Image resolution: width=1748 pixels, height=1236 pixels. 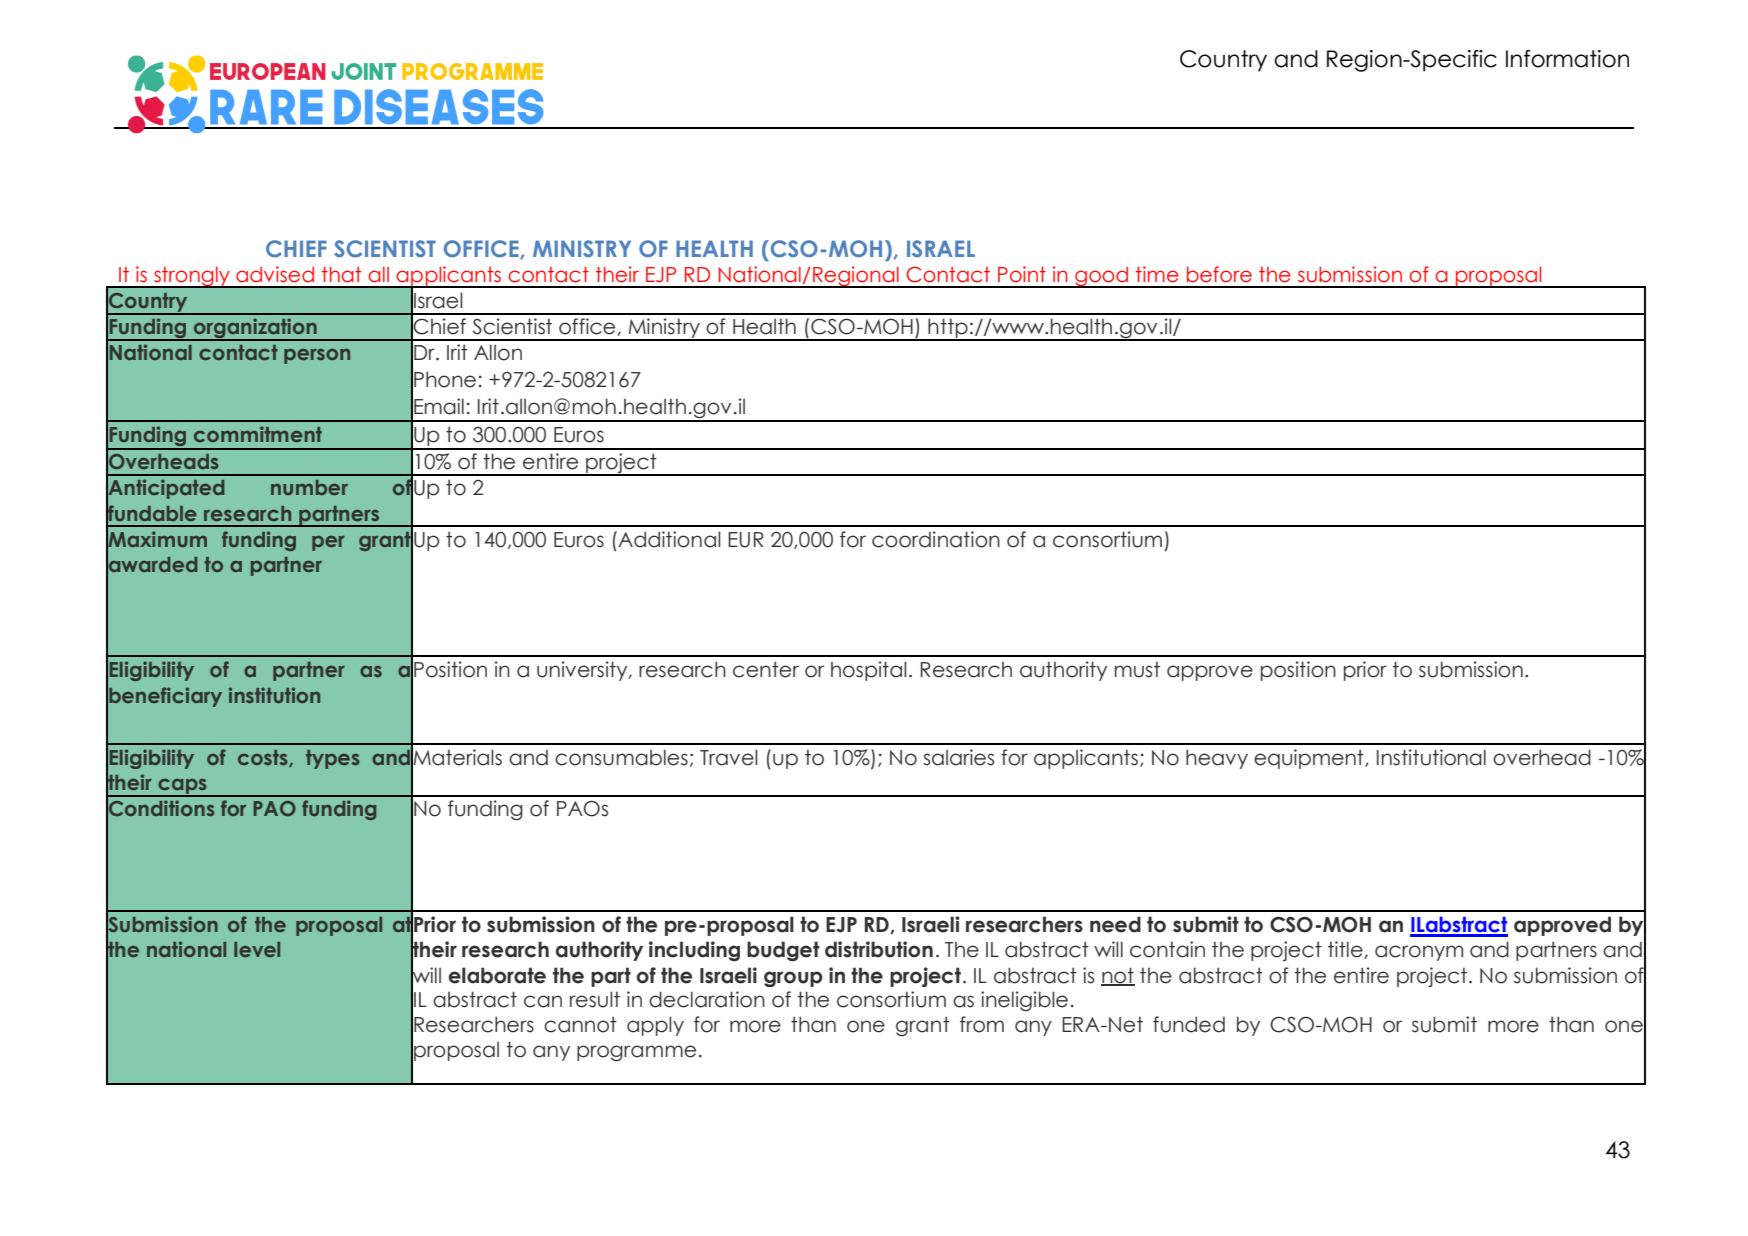 I want to click on types, so click(x=332, y=759).
